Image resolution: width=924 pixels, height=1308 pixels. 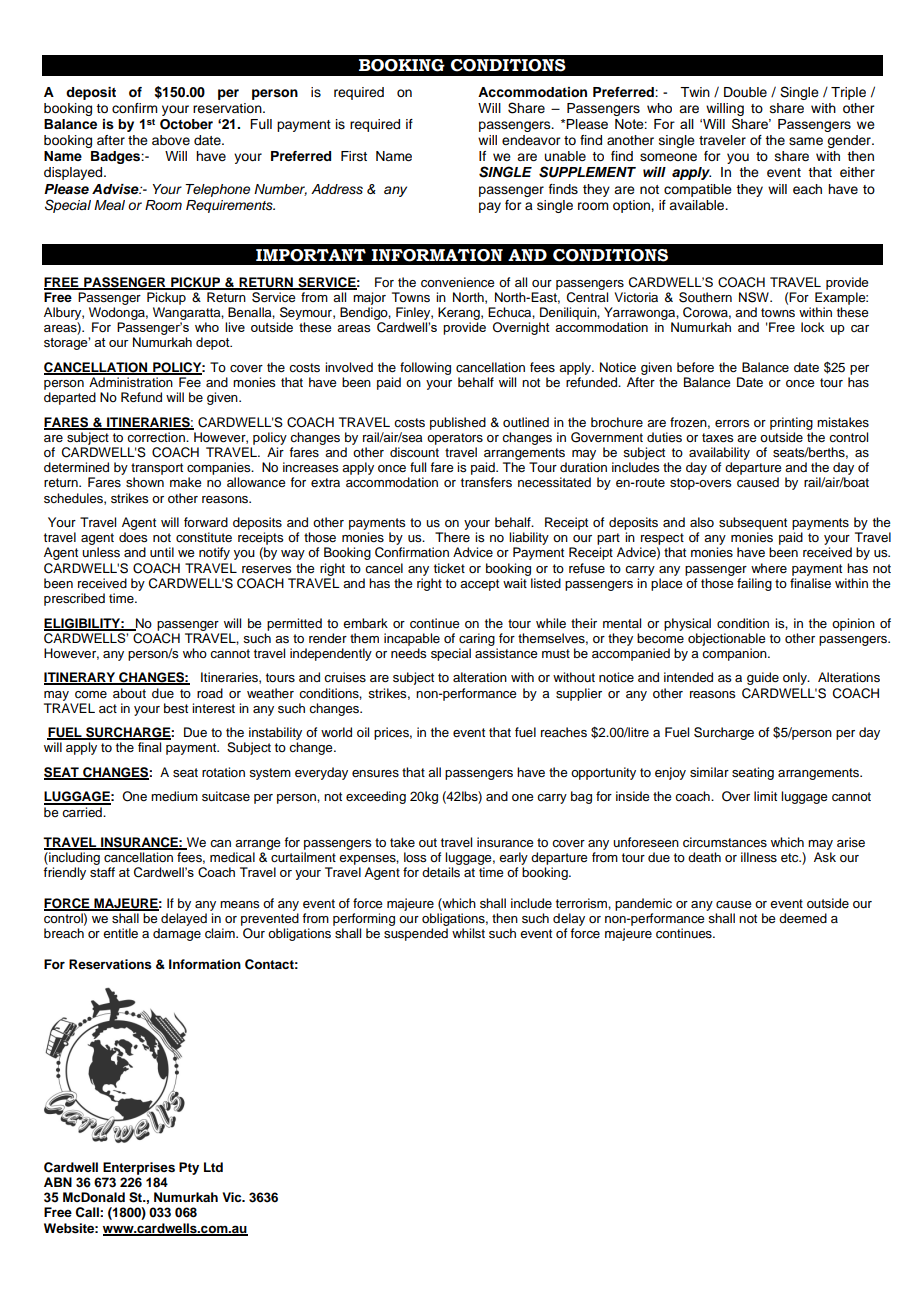 I want to click on above, so click(x=171, y=140).
